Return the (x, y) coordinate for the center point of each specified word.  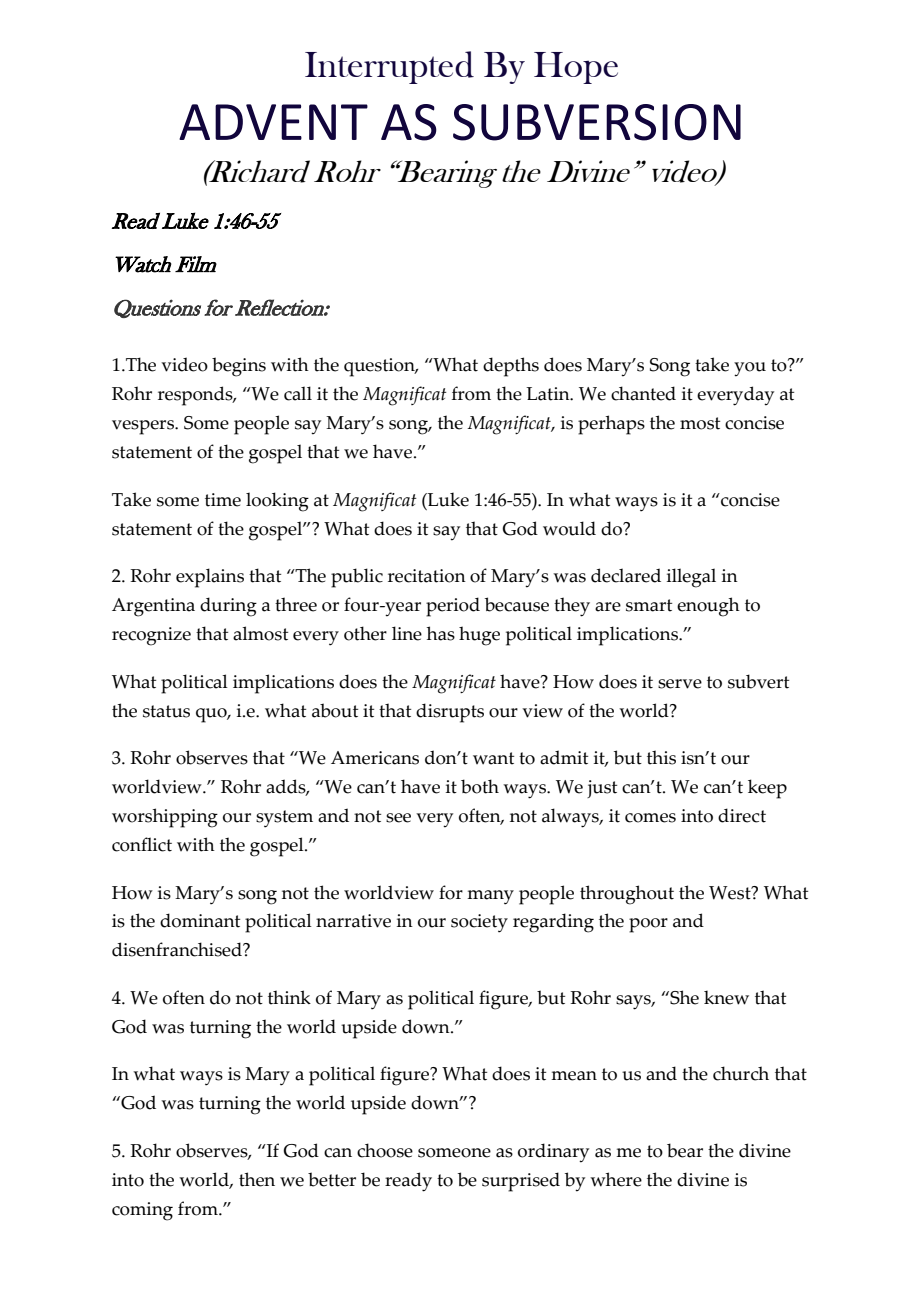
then (257, 1179)
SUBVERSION (597, 122)
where (616, 1179)
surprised (521, 1182)
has (441, 633)
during (228, 607)
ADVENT (273, 122)
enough (708, 607)
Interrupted (389, 67)
